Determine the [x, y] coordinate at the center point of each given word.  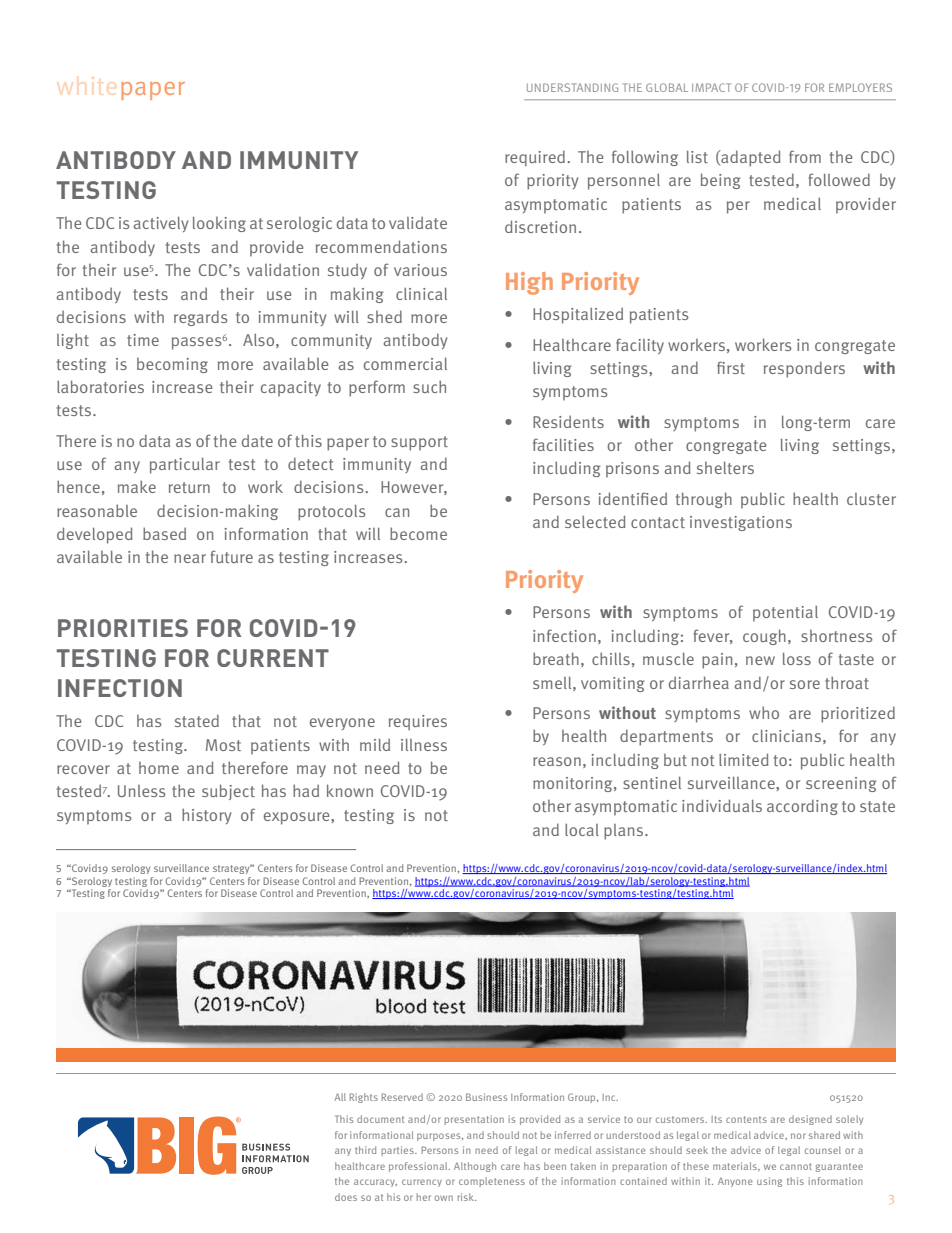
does [346, 1197]
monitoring [574, 784]
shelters [725, 468]
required [535, 158]
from [805, 156]
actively [160, 224]
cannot [796, 1166]
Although [475, 1167]
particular [185, 466]
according [802, 807]
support [419, 443]
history [206, 816]
